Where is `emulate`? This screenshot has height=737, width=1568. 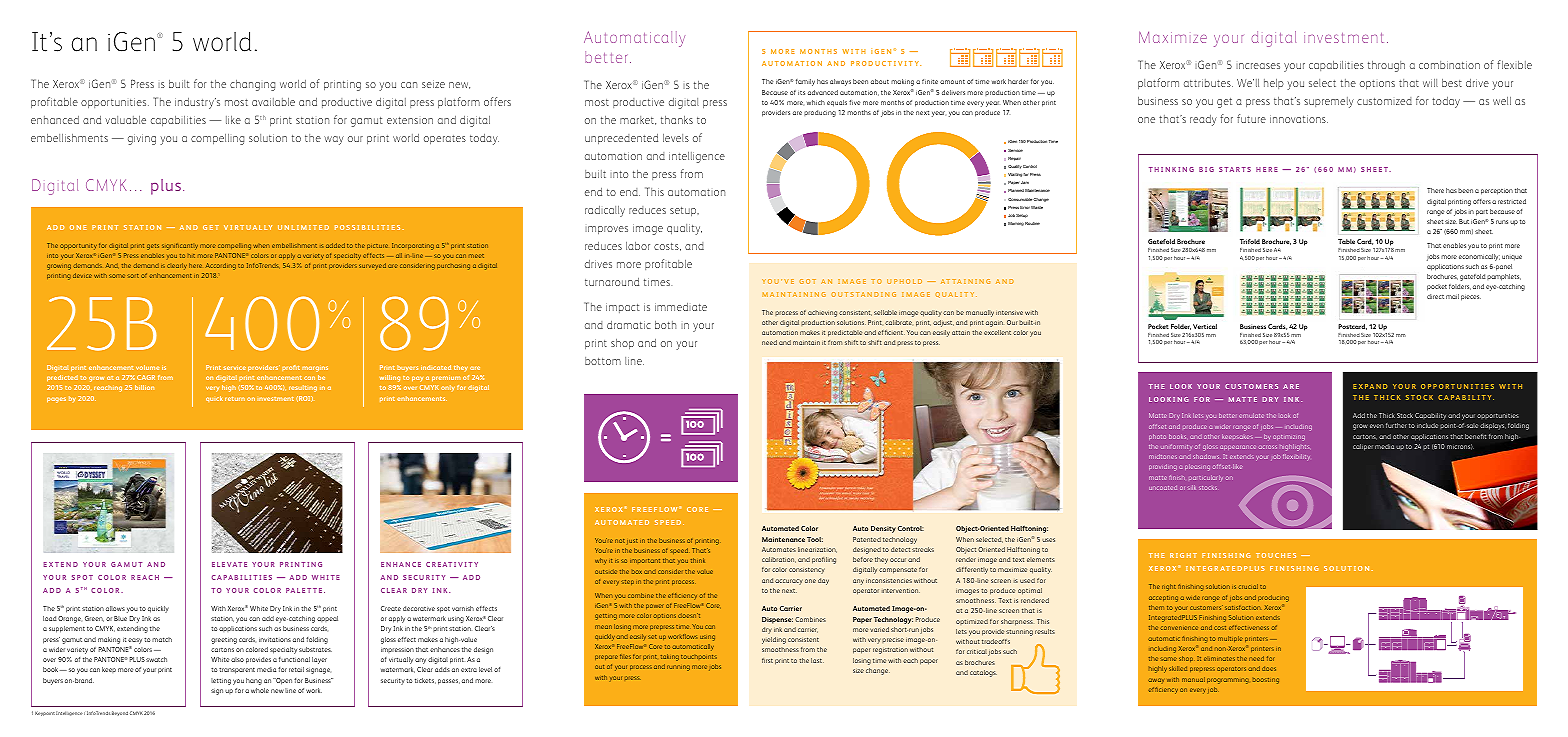 emulate is located at coordinates (1251, 415).
